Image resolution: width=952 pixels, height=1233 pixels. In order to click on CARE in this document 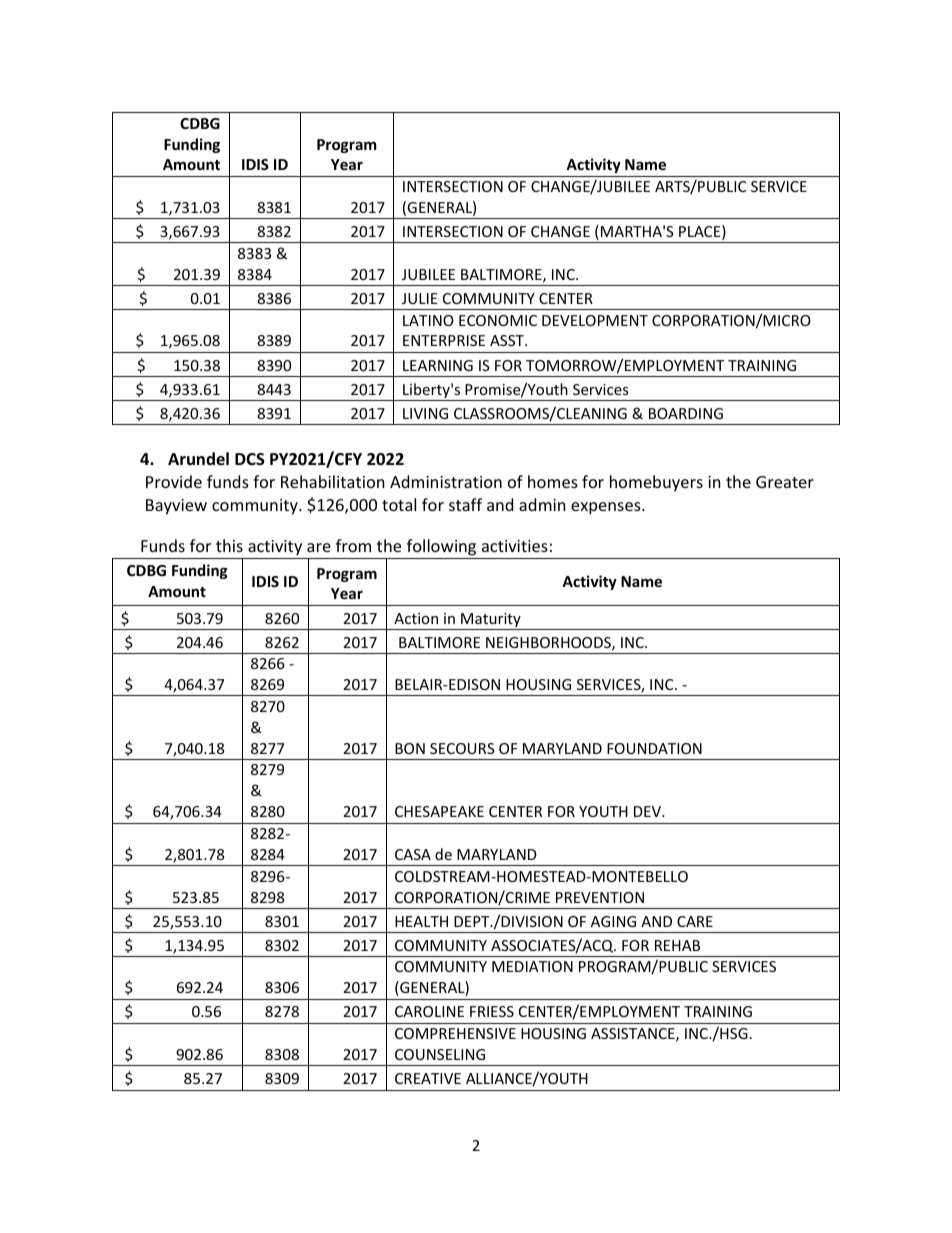, I will do `click(695, 921)`.
